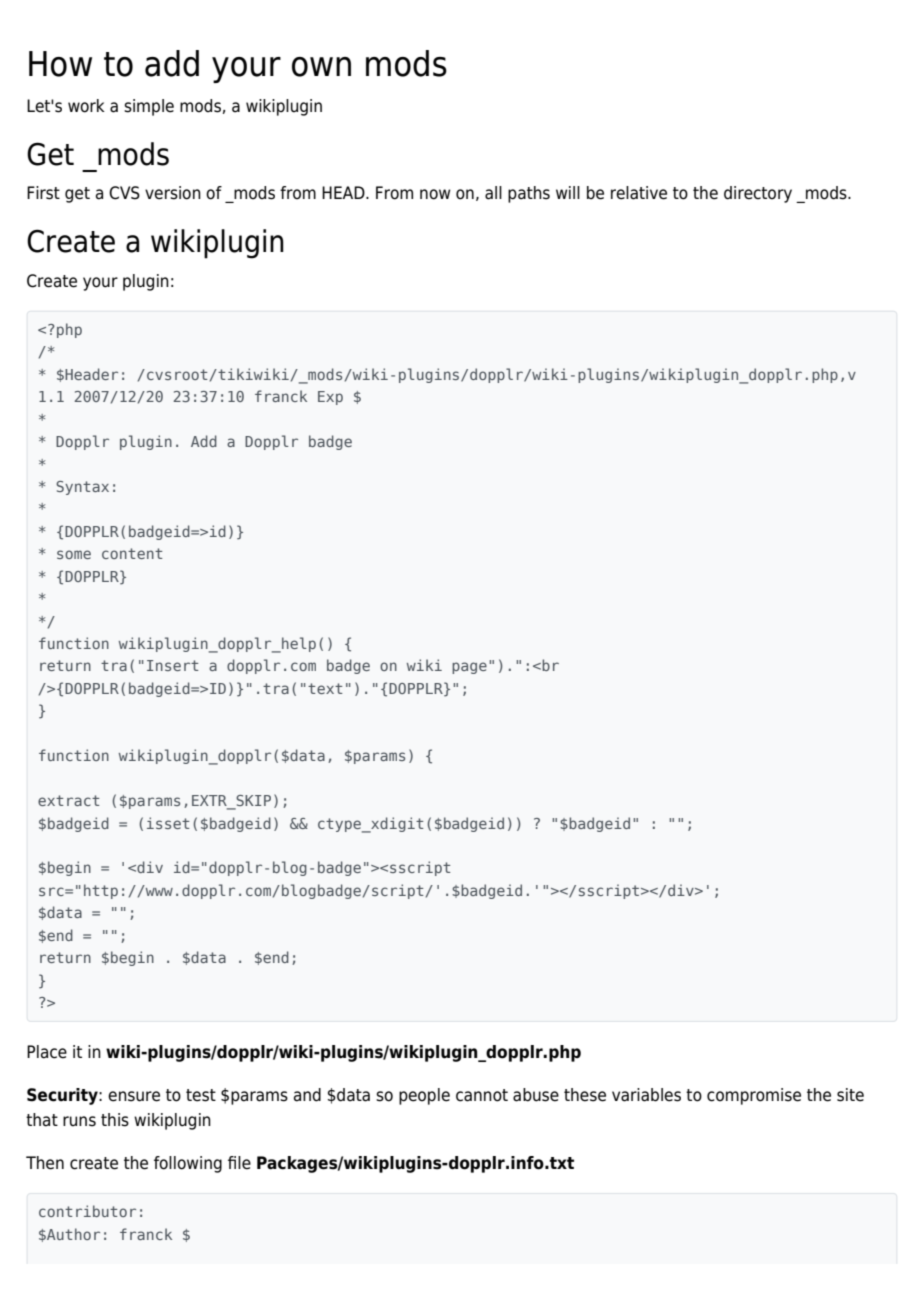 The width and height of the page is (924, 1308). Describe the element at coordinates (424, 1096) in the page. I see `people` at that location.
